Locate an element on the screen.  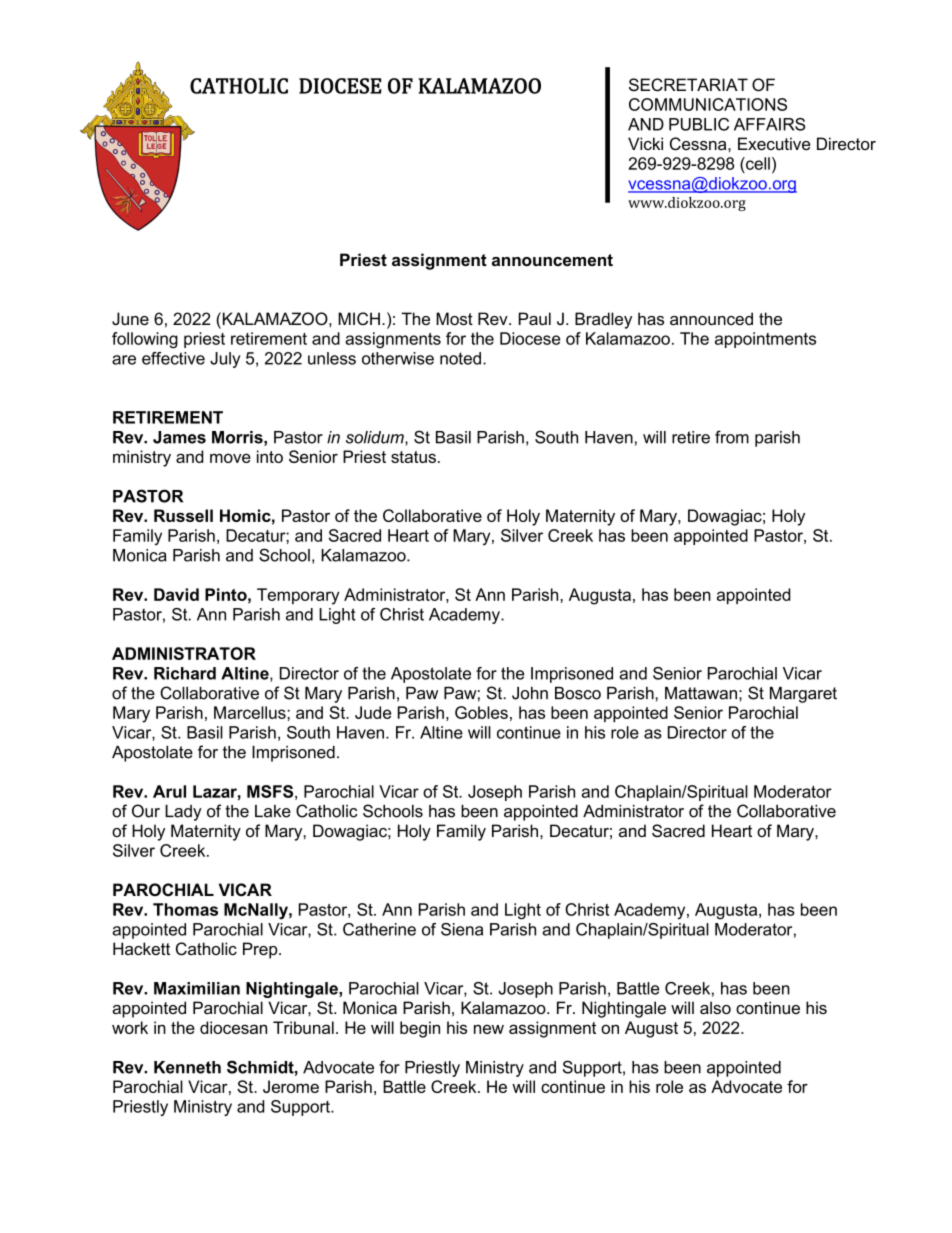
COMMUNICATIONS is located at coordinates (708, 104).
